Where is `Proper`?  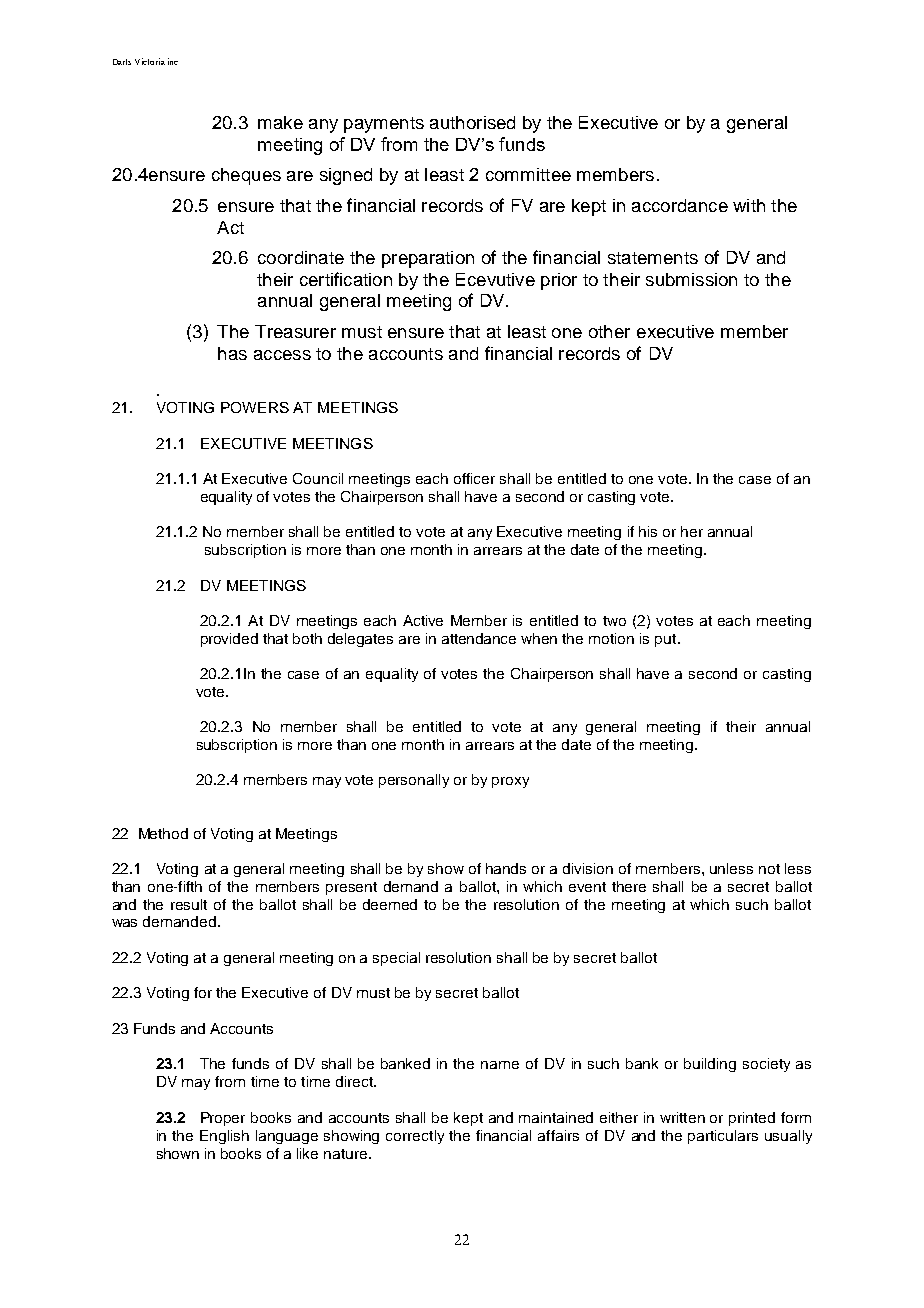 Proper is located at coordinates (223, 1119).
